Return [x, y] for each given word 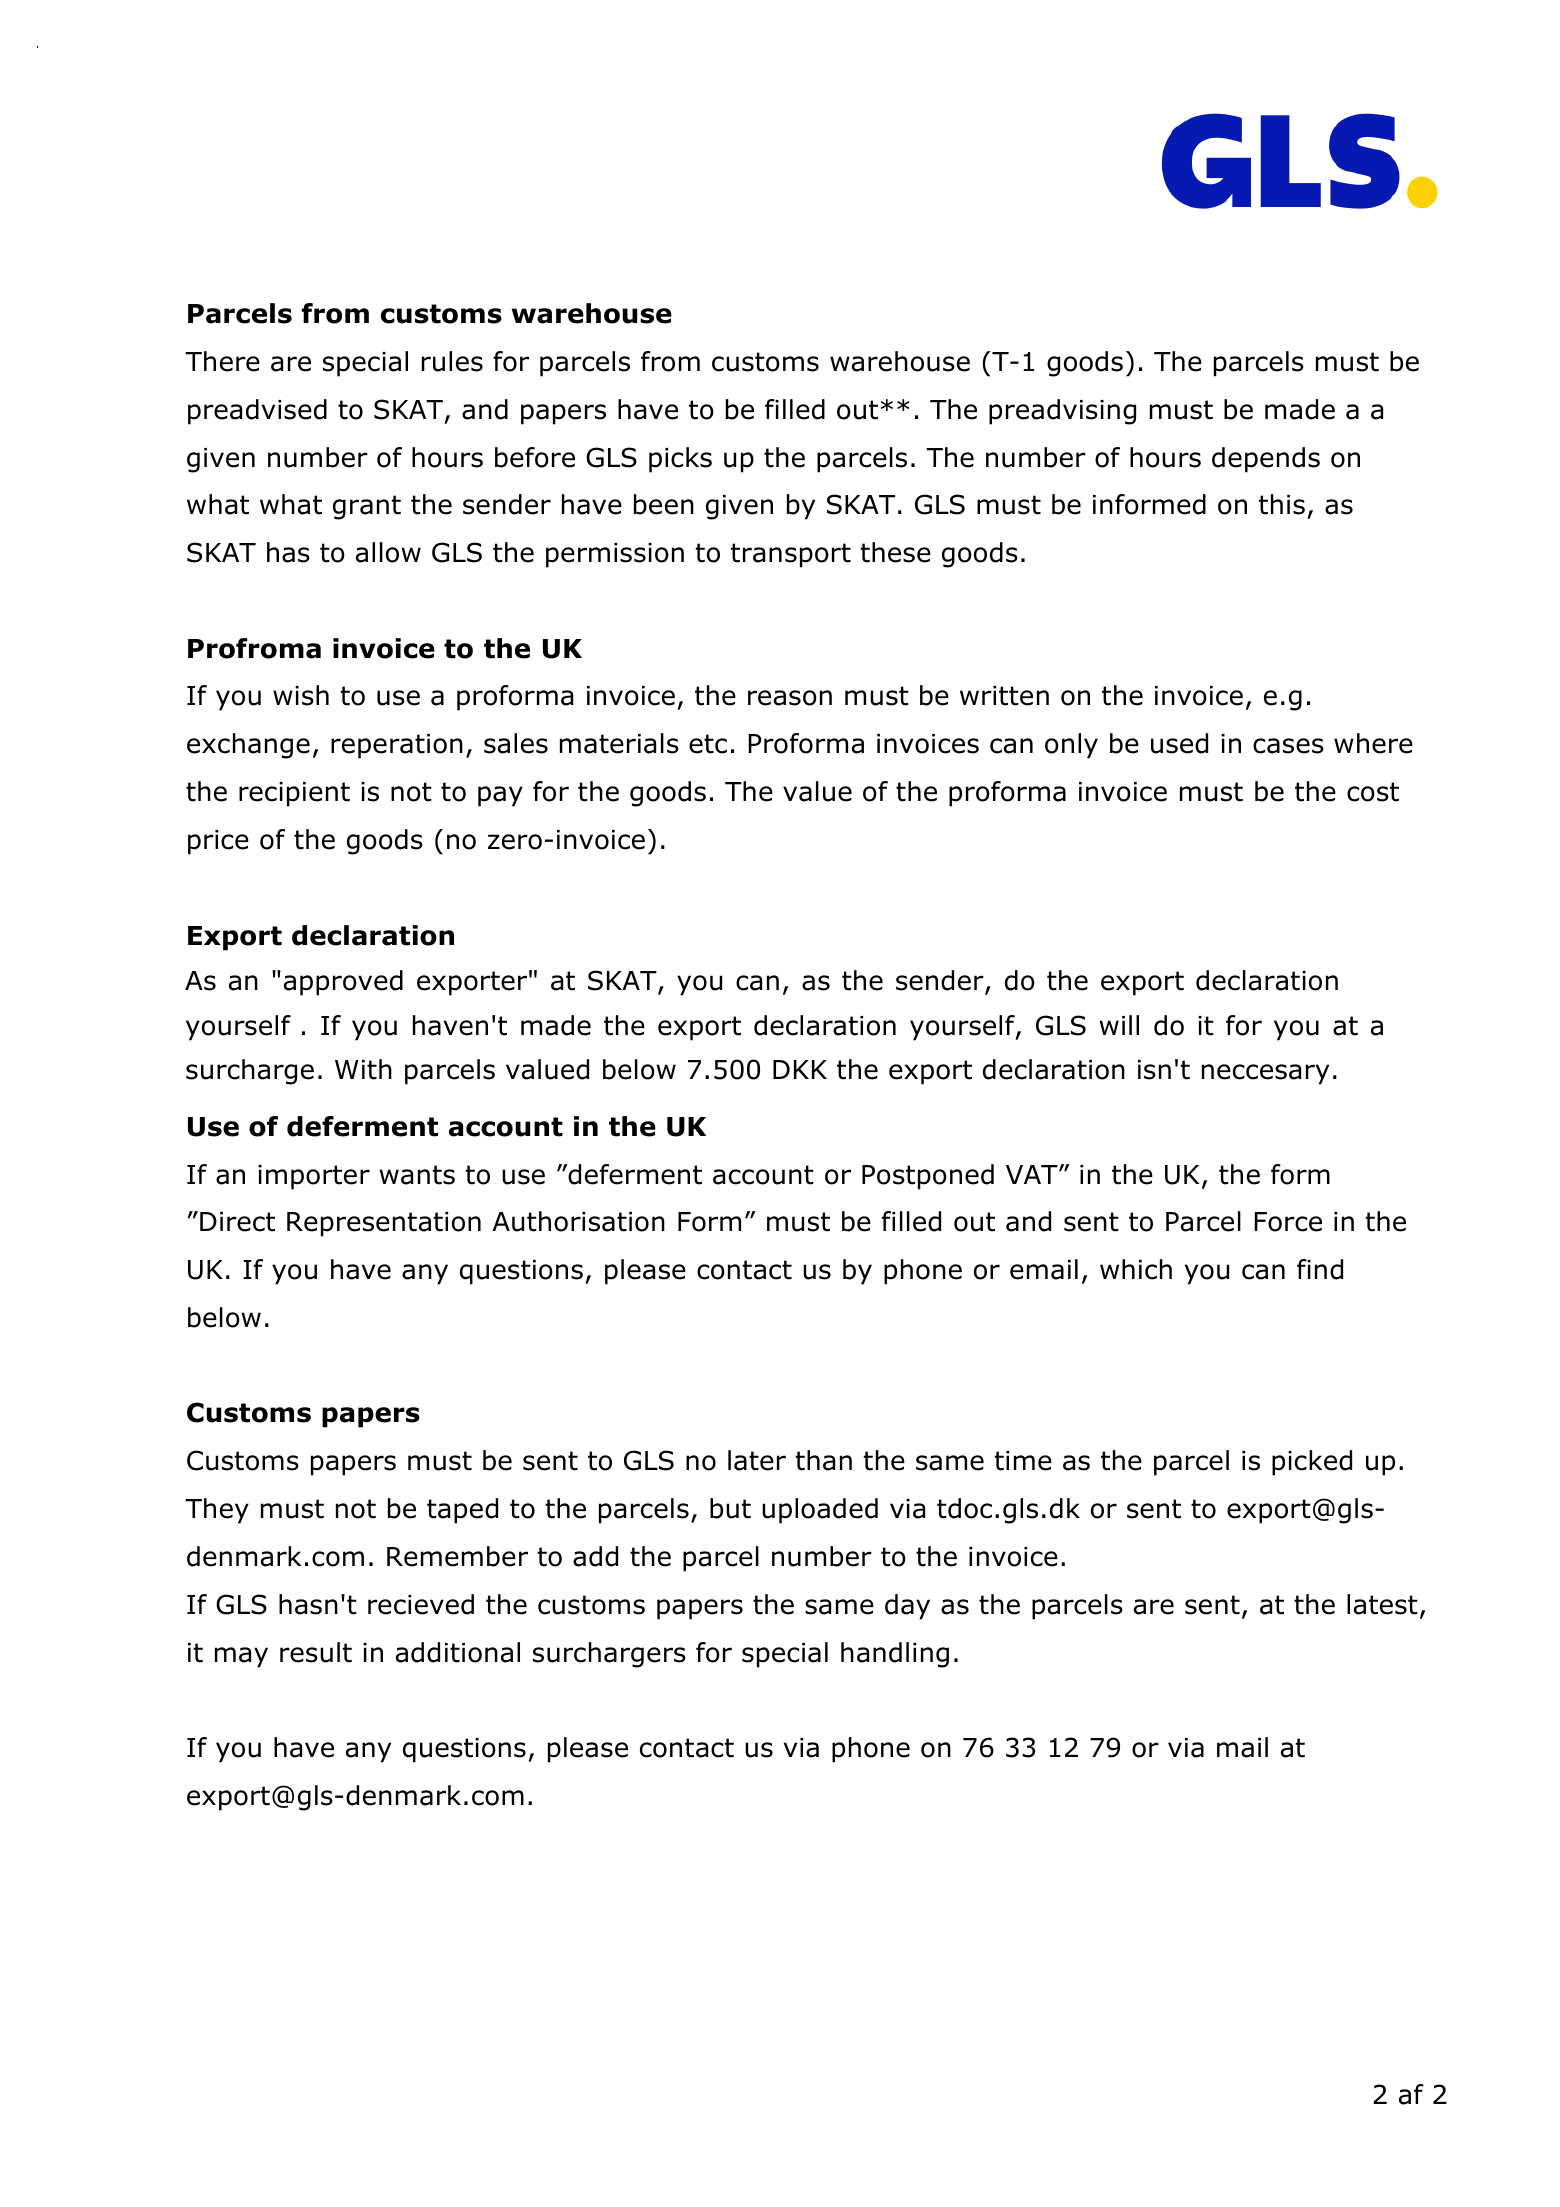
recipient [294, 794]
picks [680, 460]
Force [1288, 1222]
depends [1266, 460]
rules [452, 361]
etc [708, 744]
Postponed [928, 1177]
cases [1288, 746]
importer [314, 1177]
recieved [421, 1604]
